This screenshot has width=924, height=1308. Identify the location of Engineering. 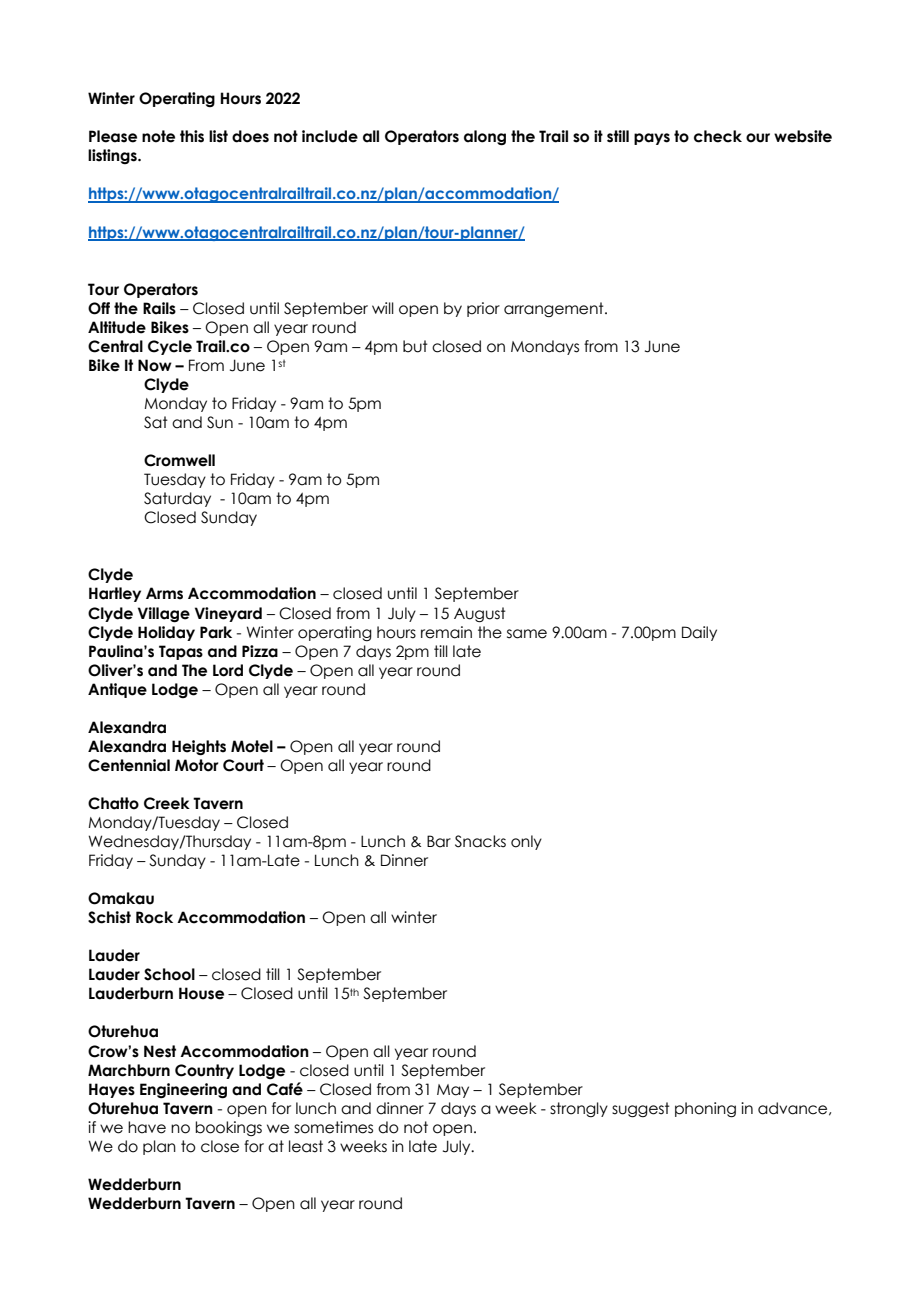
(183, 1091).
